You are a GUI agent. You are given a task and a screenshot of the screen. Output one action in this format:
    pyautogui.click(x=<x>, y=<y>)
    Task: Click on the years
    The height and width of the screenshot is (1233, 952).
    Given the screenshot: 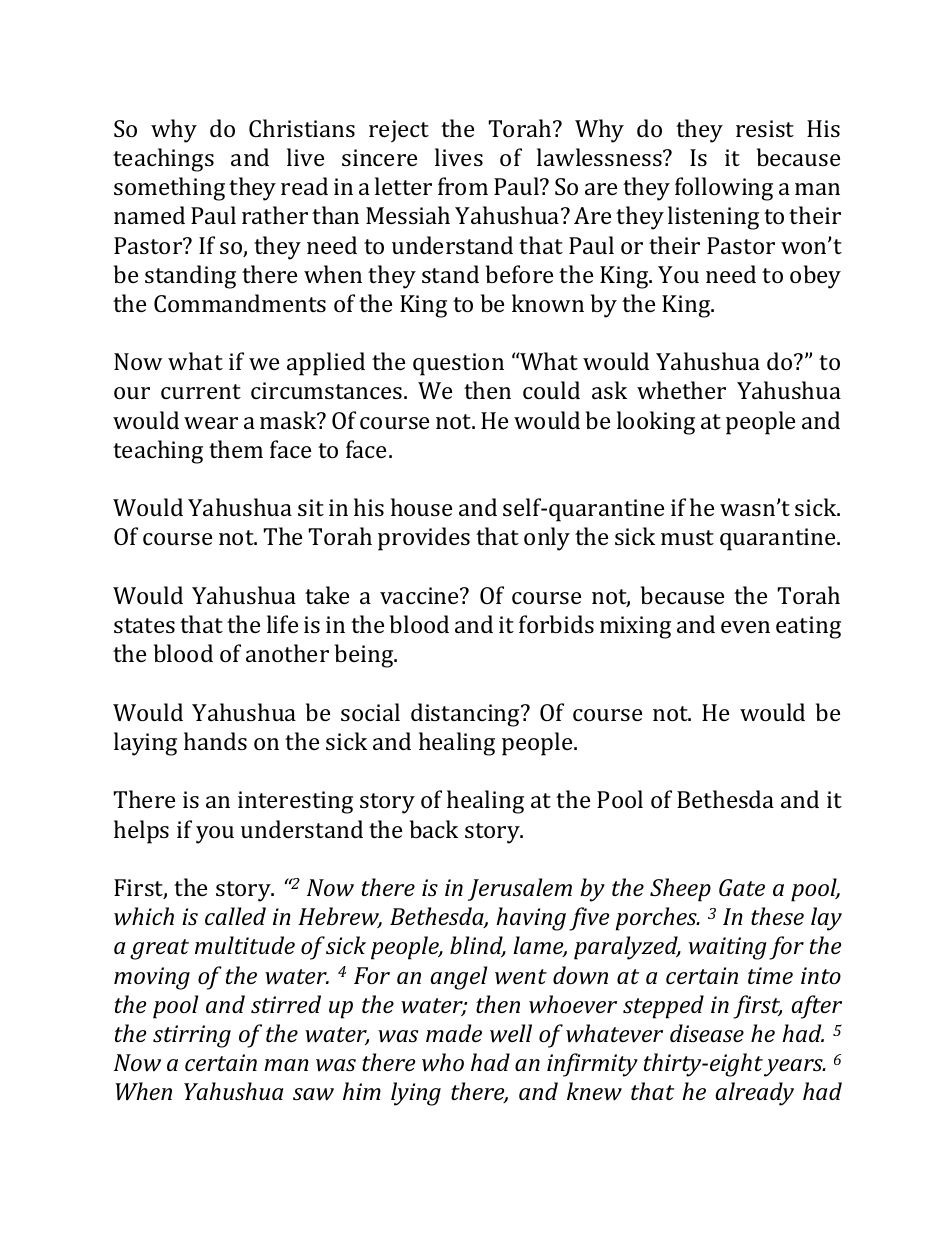 What is the action you would take?
    pyautogui.click(x=794, y=1068)
